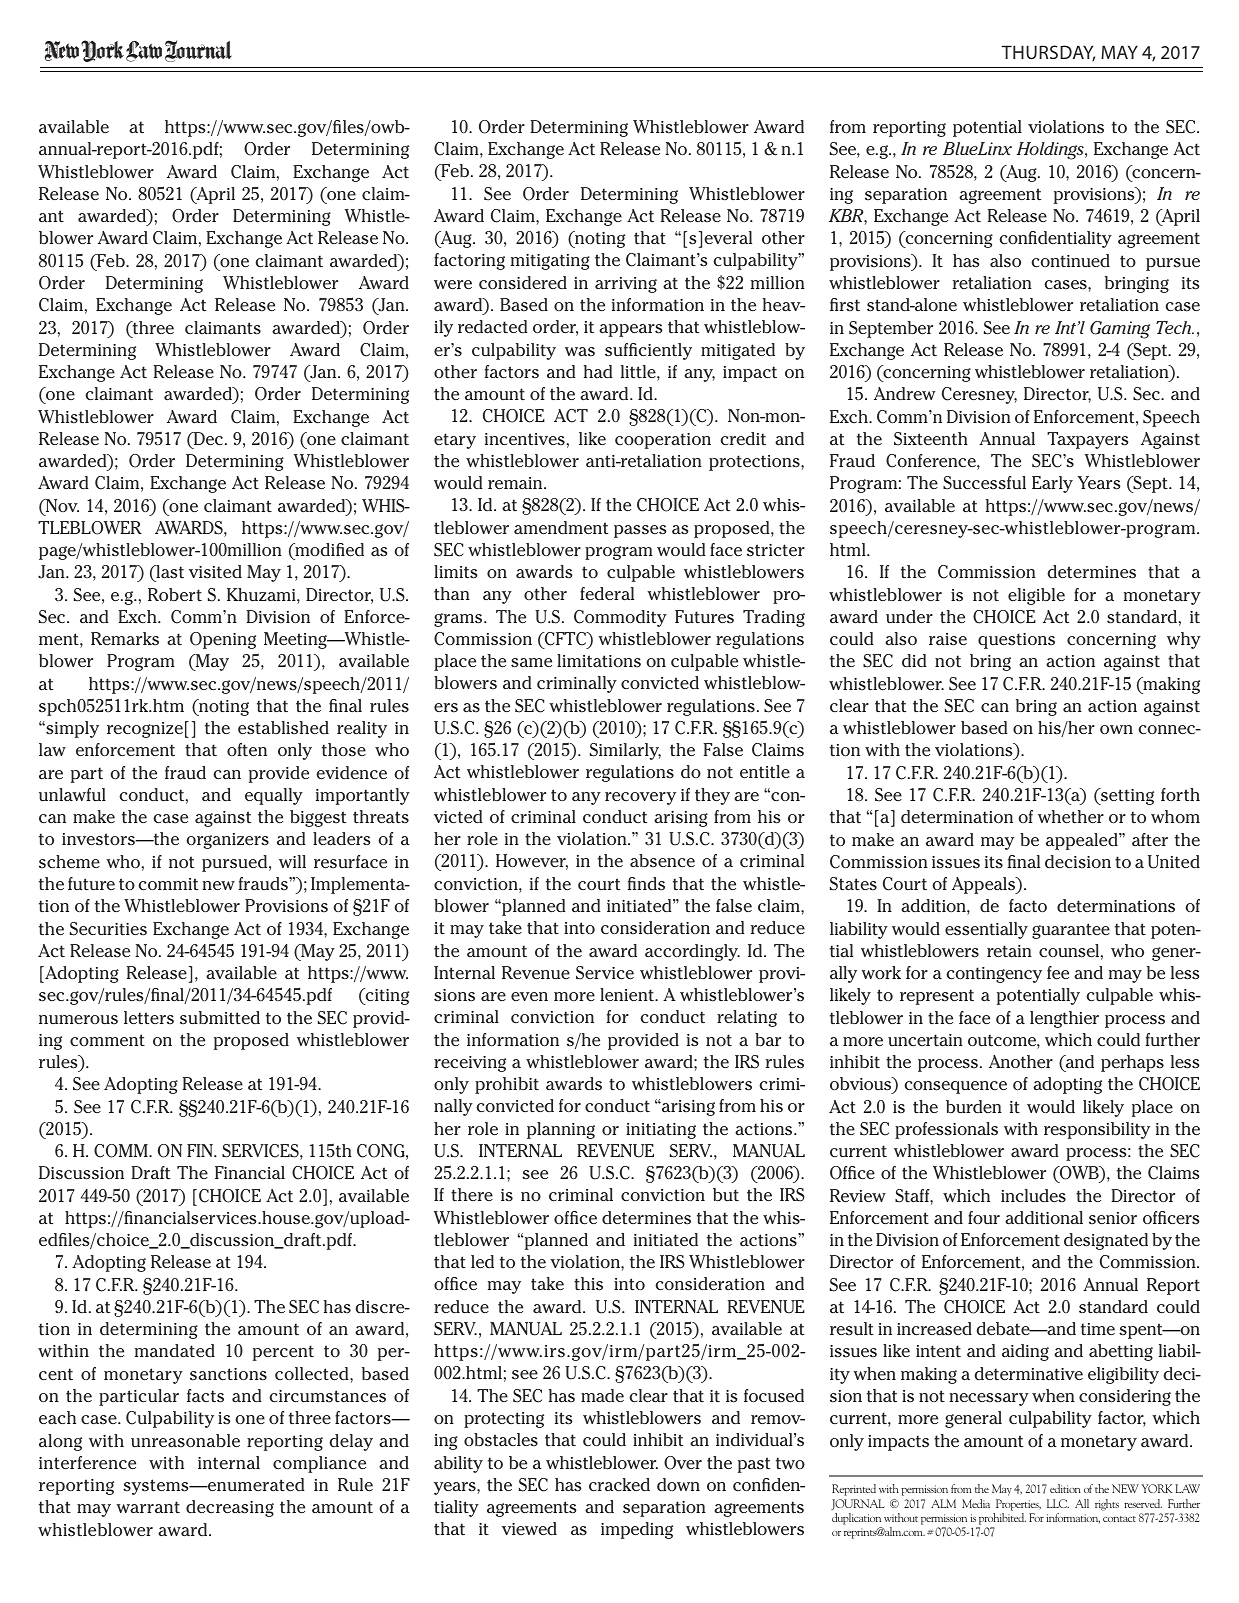 The width and height of the image is (1239, 1603). What do you see at coordinates (550, 262) in the image?
I see `mitigating` at bounding box center [550, 262].
